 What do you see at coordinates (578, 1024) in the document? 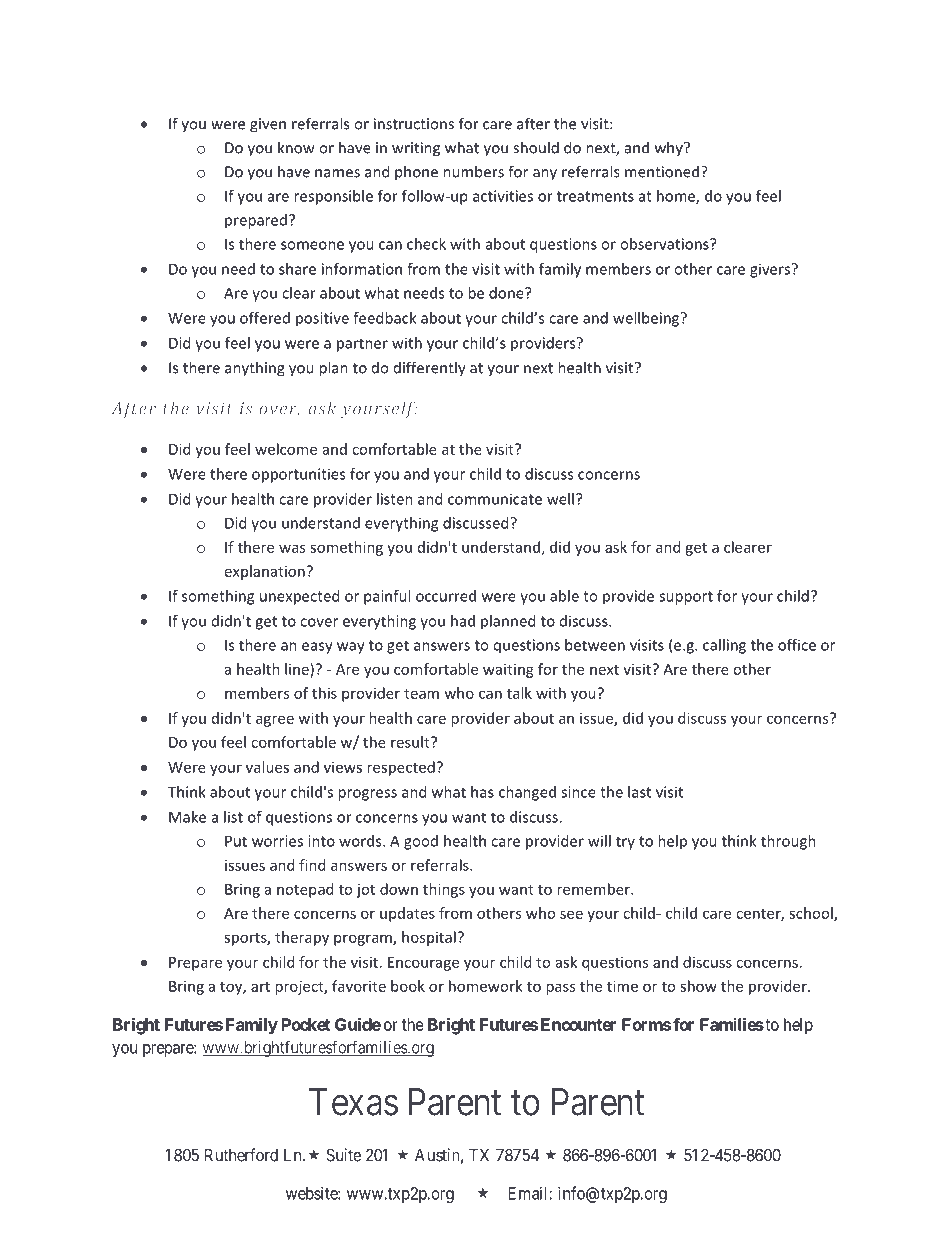
I see `Encounter` at bounding box center [578, 1024].
